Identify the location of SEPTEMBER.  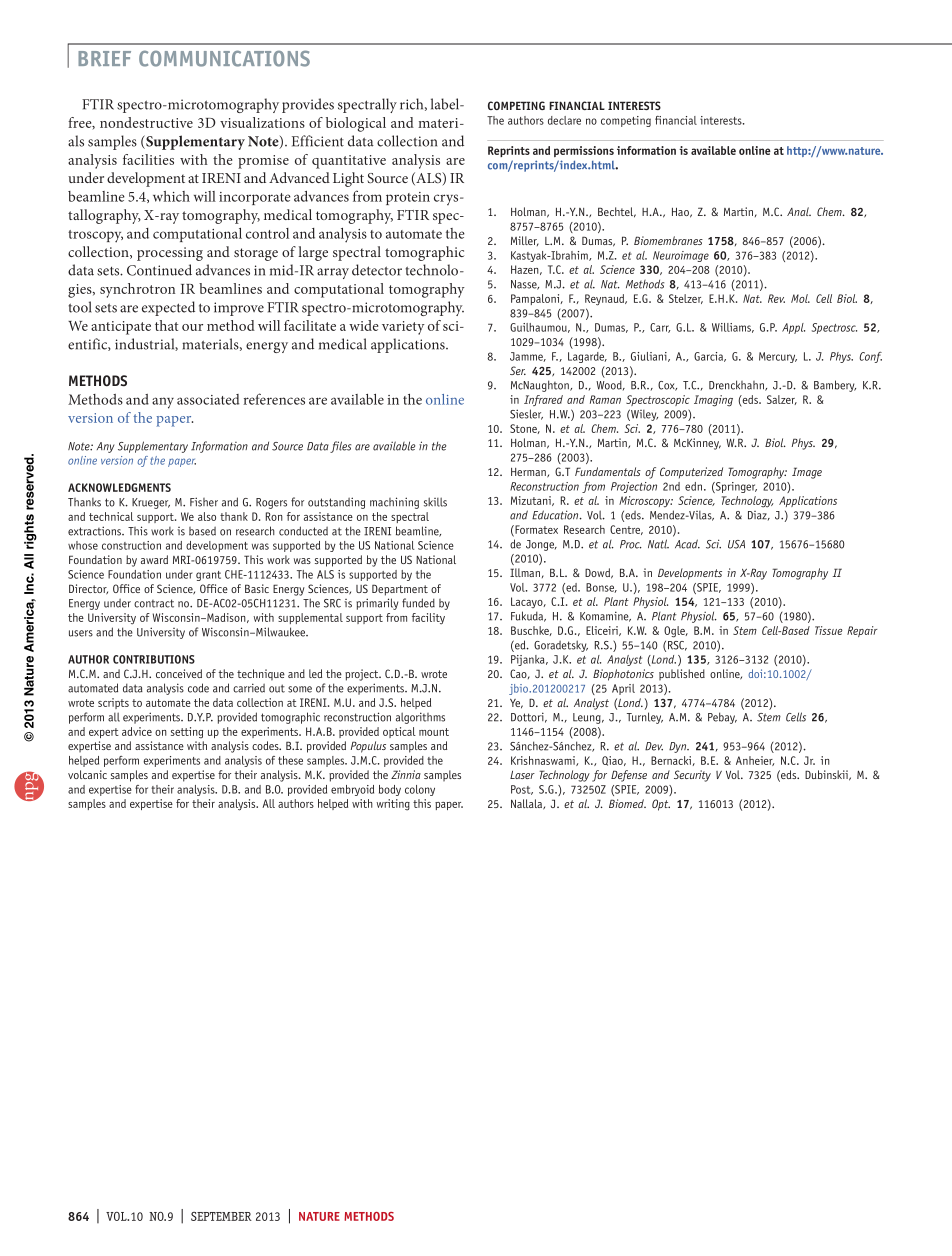
(221, 1216).
